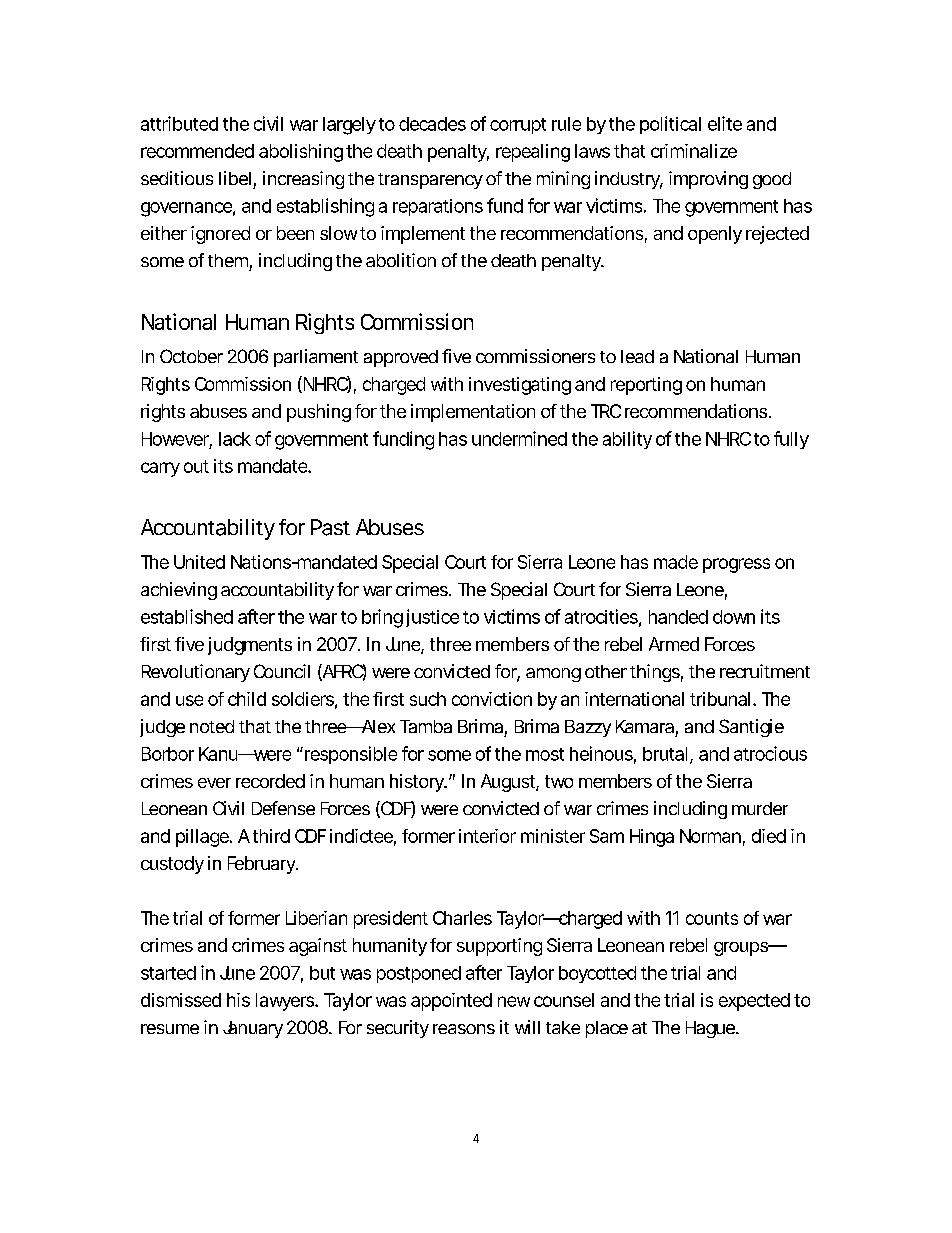 This document has height=1233, width=952. I want to click on criminalize, so click(694, 151).
